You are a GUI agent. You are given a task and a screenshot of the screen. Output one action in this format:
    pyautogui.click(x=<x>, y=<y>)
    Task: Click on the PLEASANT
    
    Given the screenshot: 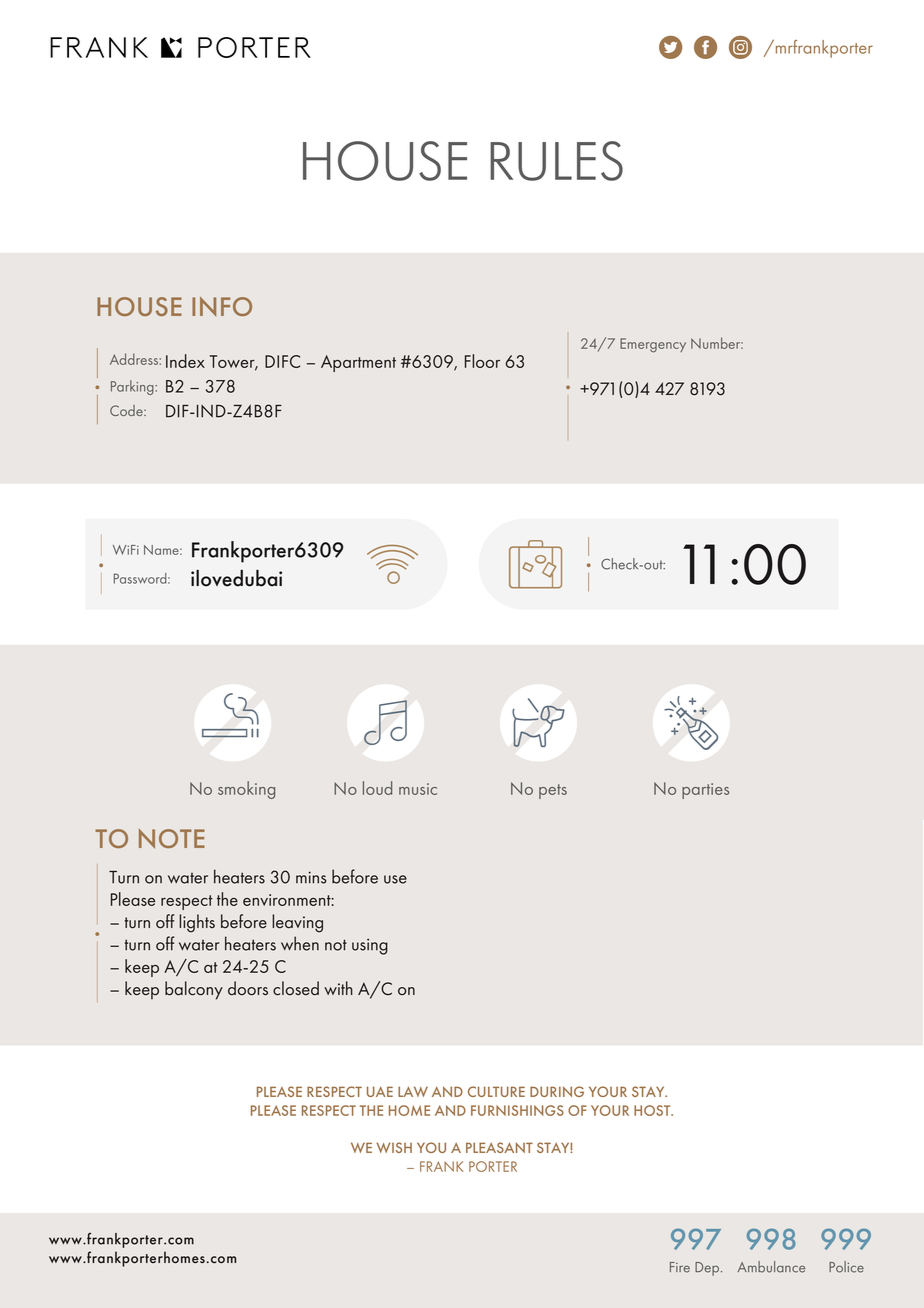 What is the action you would take?
    pyautogui.click(x=499, y=1147)
